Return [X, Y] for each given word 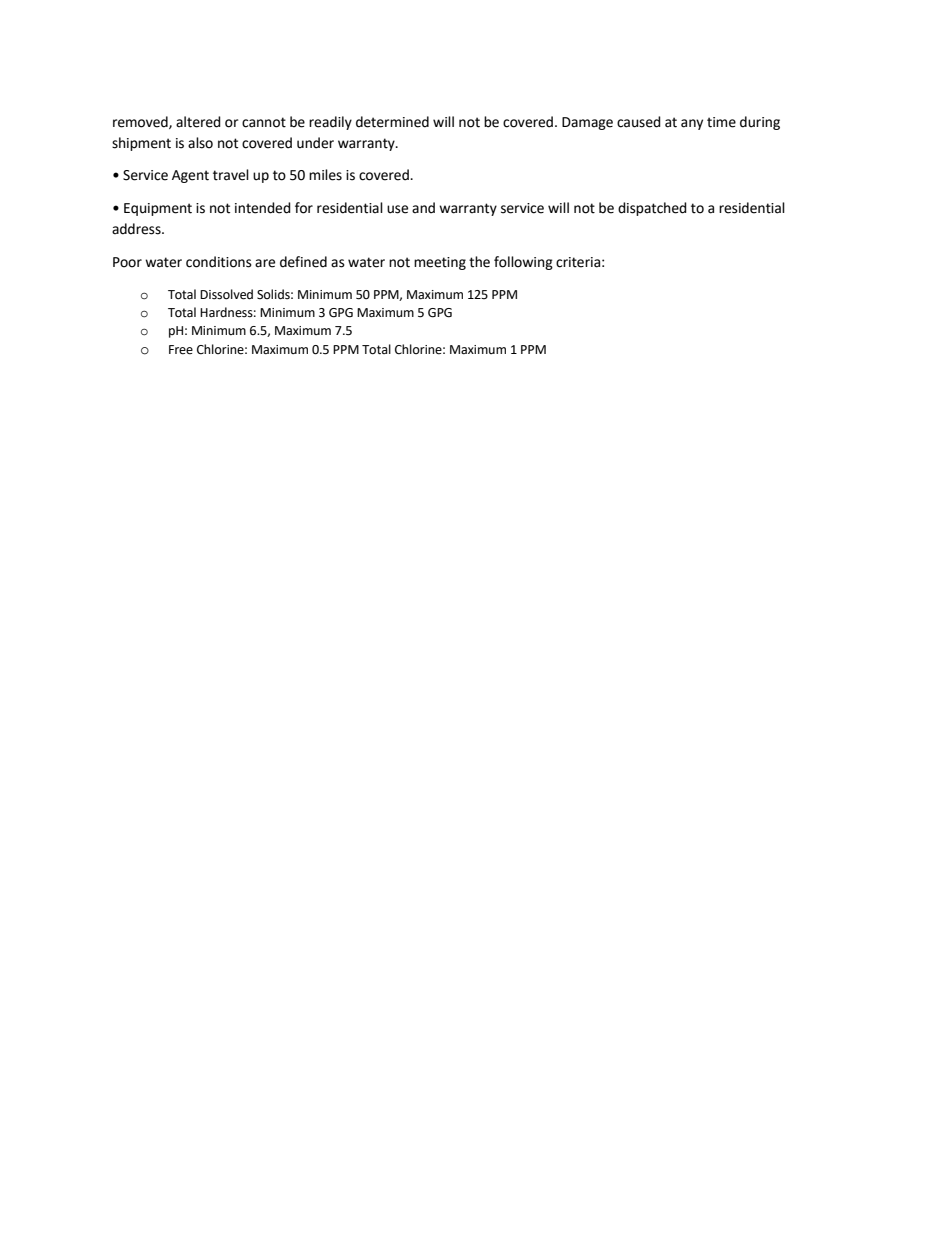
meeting [440, 263]
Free [181, 350]
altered [198, 122]
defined [303, 262]
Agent [190, 176]
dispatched [652, 209]
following [523, 263]
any [692, 124]
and [423, 208]
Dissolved [226, 294]
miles [325, 175]
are [265, 263]
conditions [219, 262]
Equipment [158, 209]
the [479, 262]
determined [392, 122]
